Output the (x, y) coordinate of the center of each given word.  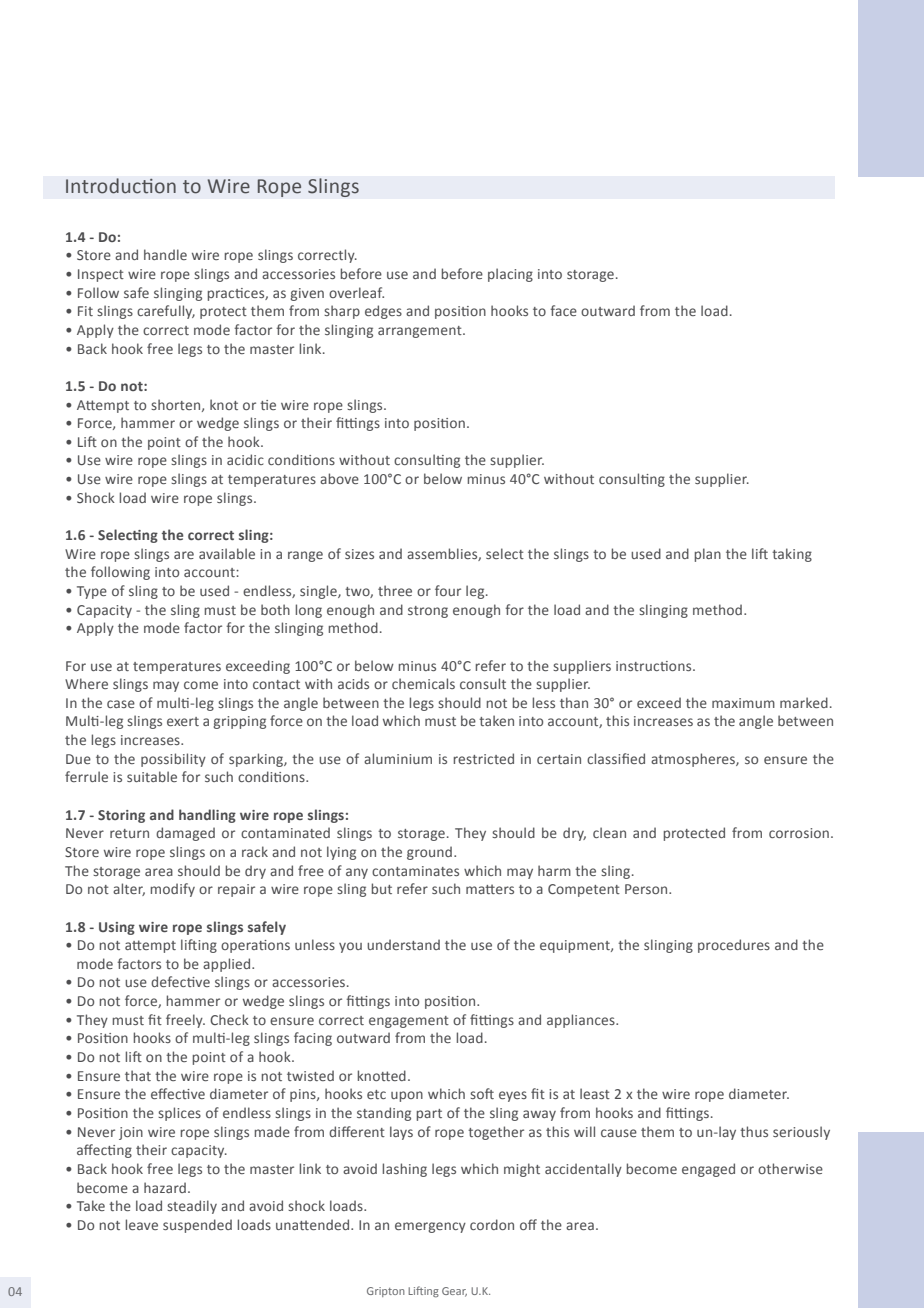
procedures (734, 946)
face (563, 310)
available (227, 553)
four (448, 590)
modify (173, 890)
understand (403, 944)
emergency (430, 1227)
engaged (708, 1170)
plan (708, 555)
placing (510, 275)
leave (142, 1224)
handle (165, 254)
